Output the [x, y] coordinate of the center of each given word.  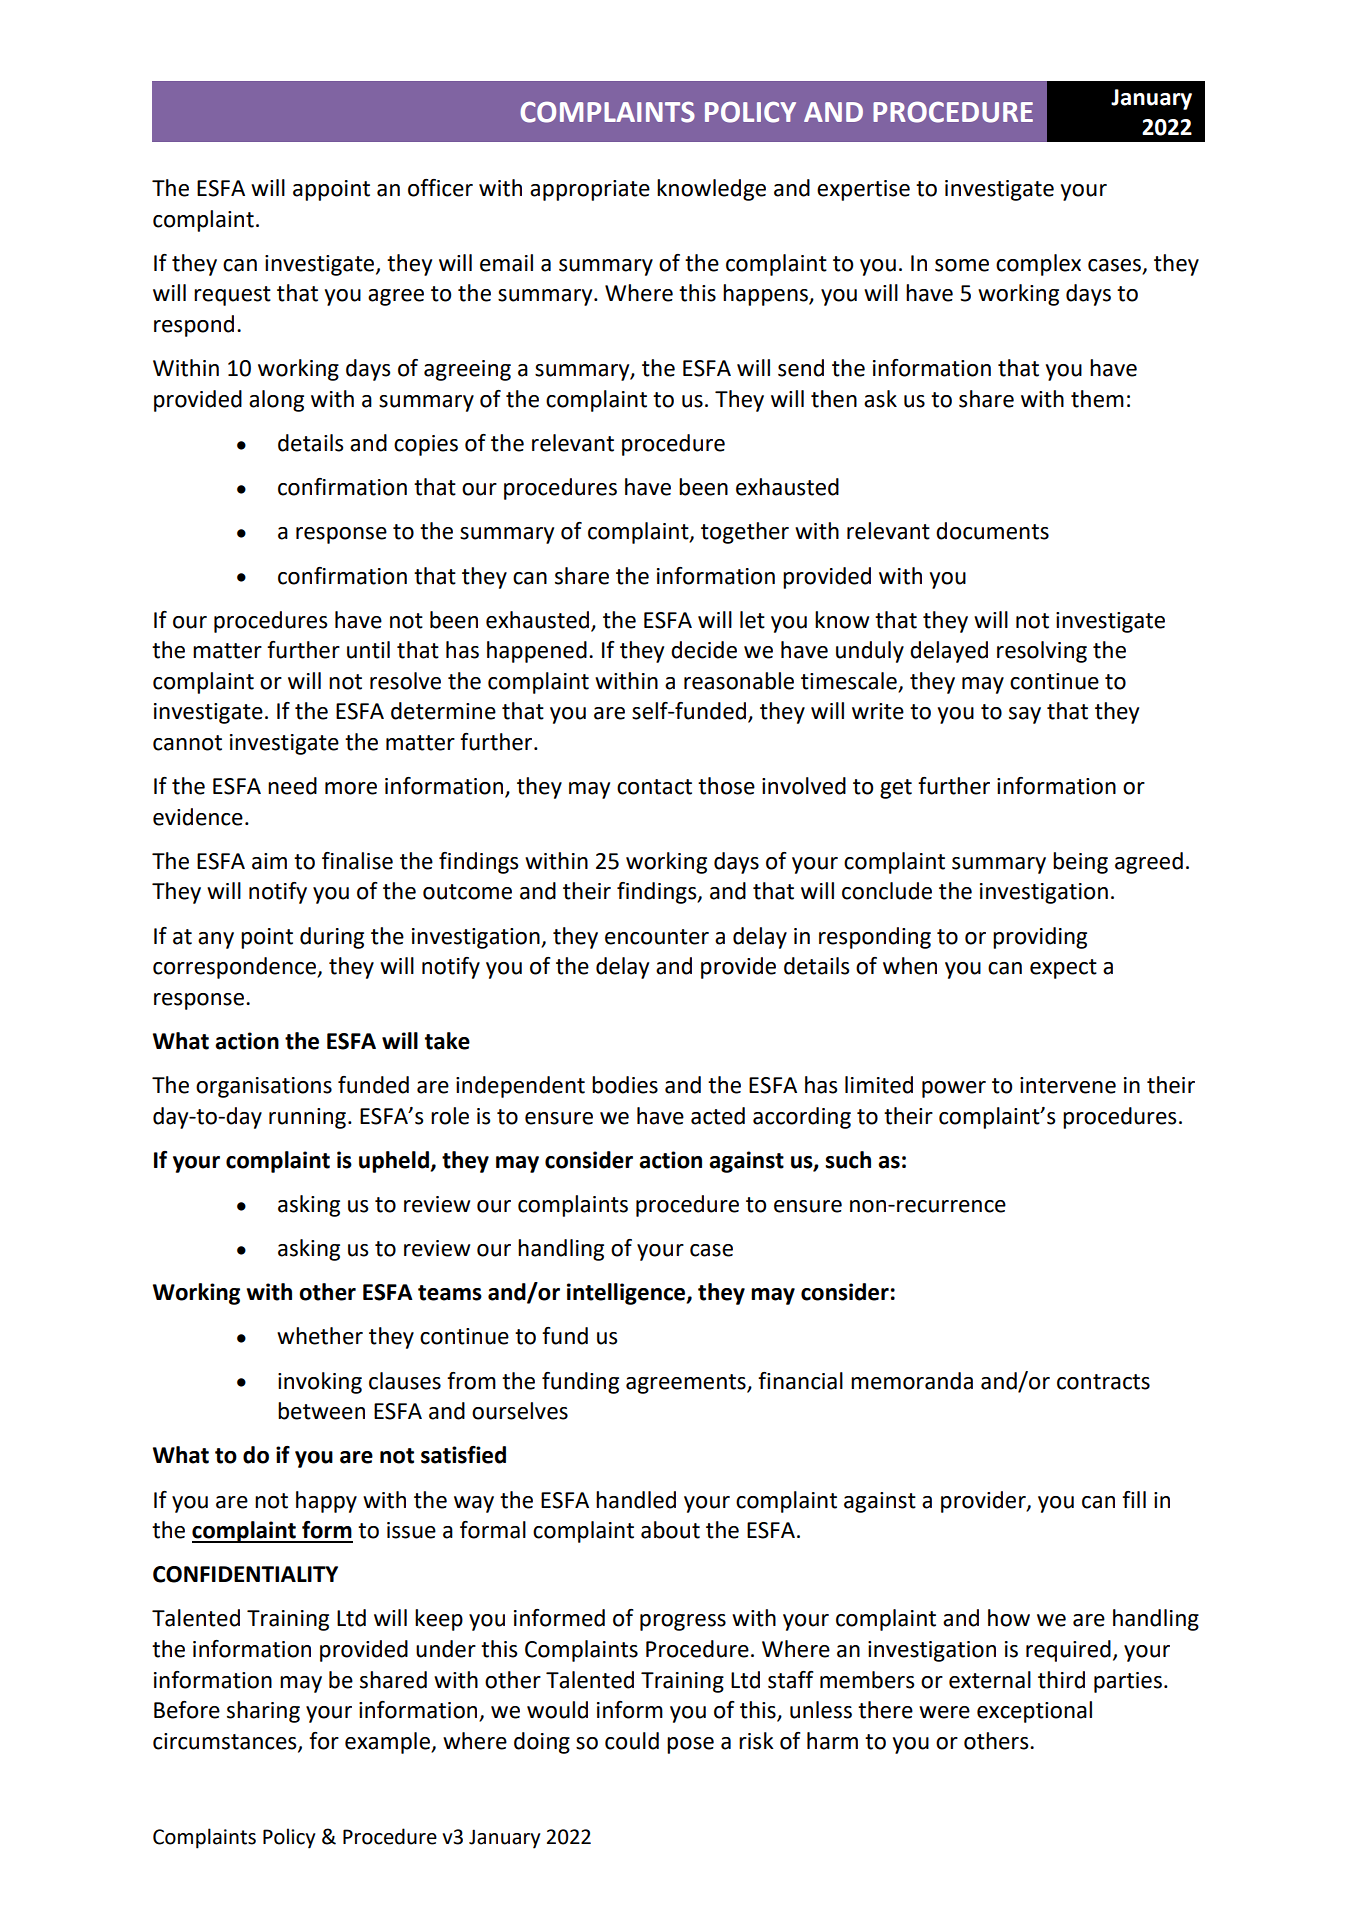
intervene [1068, 1085]
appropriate [590, 190]
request [232, 296]
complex [1038, 265]
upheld [395, 1162]
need [292, 786]
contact [654, 787]
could [632, 1741]
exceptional [1034, 1712]
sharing [263, 1712]
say [1025, 715]
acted [718, 1116]
